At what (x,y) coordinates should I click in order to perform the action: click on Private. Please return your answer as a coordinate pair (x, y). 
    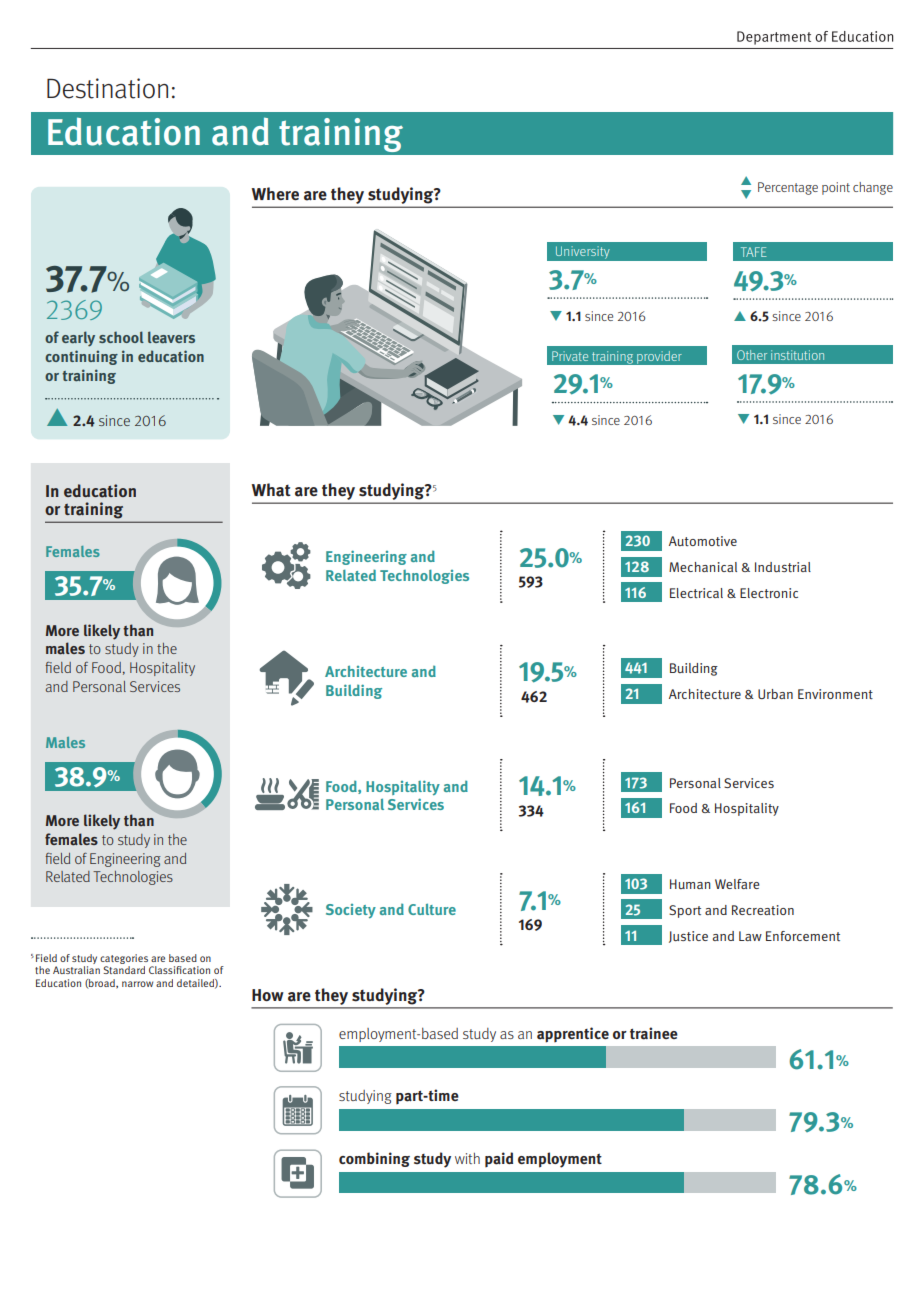
    Looking at the image, I should click on (570, 356).
